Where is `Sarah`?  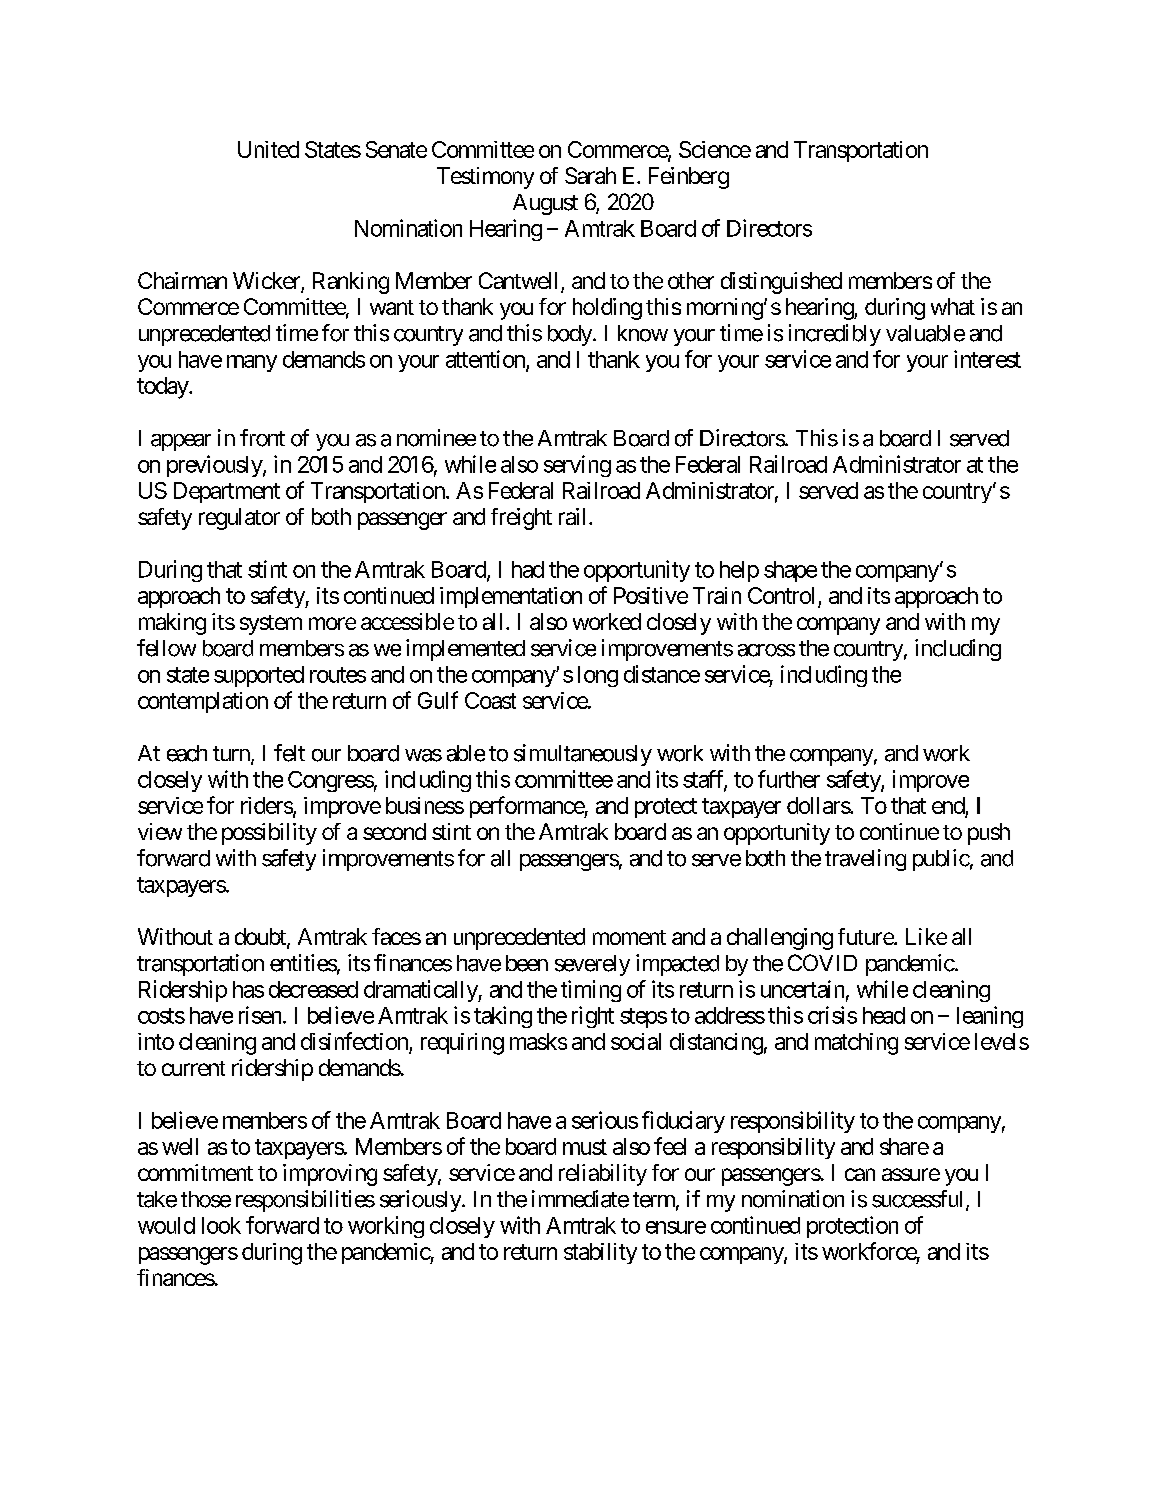
Sarah is located at coordinates (590, 175).
